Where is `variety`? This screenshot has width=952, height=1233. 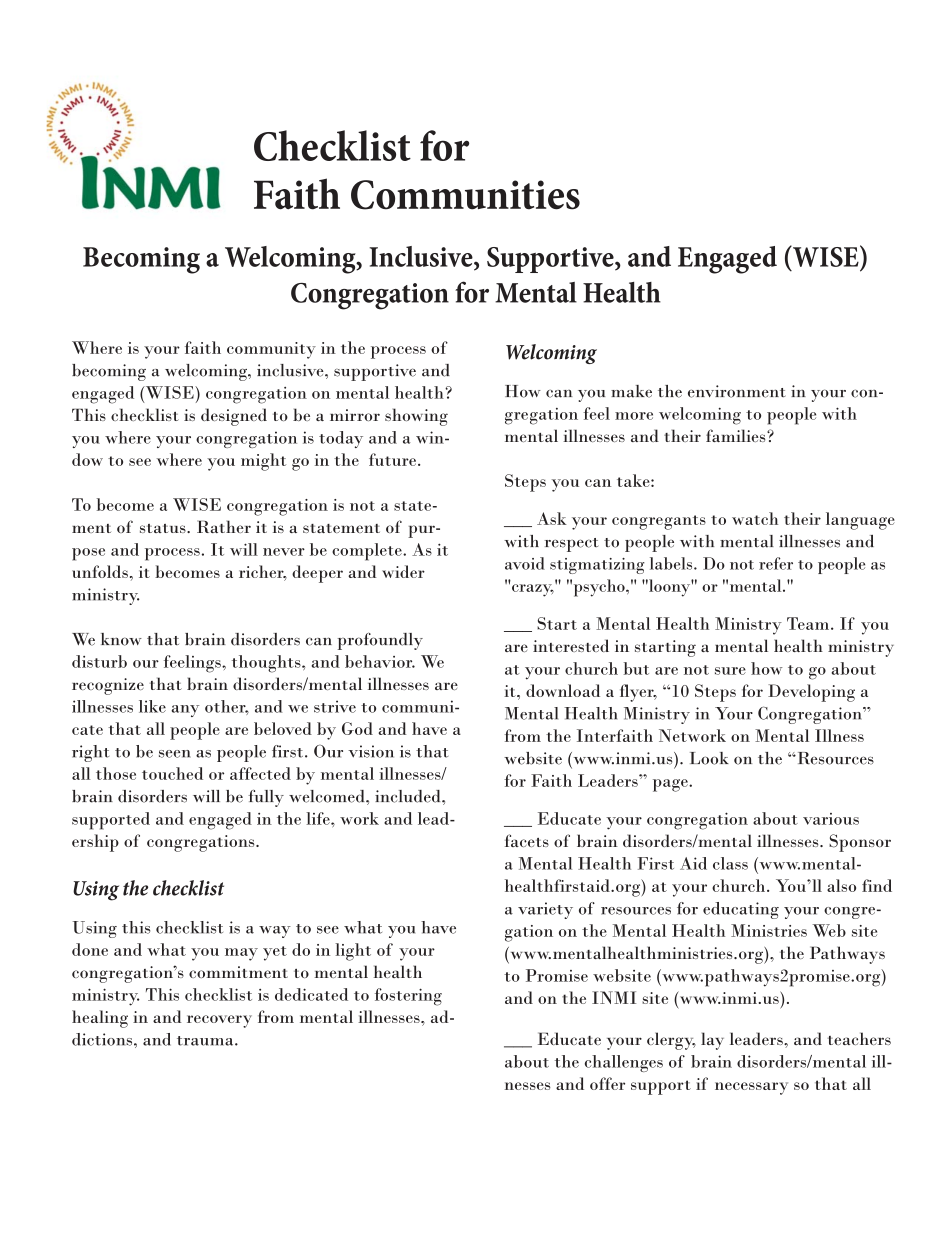 variety is located at coordinates (545, 910).
